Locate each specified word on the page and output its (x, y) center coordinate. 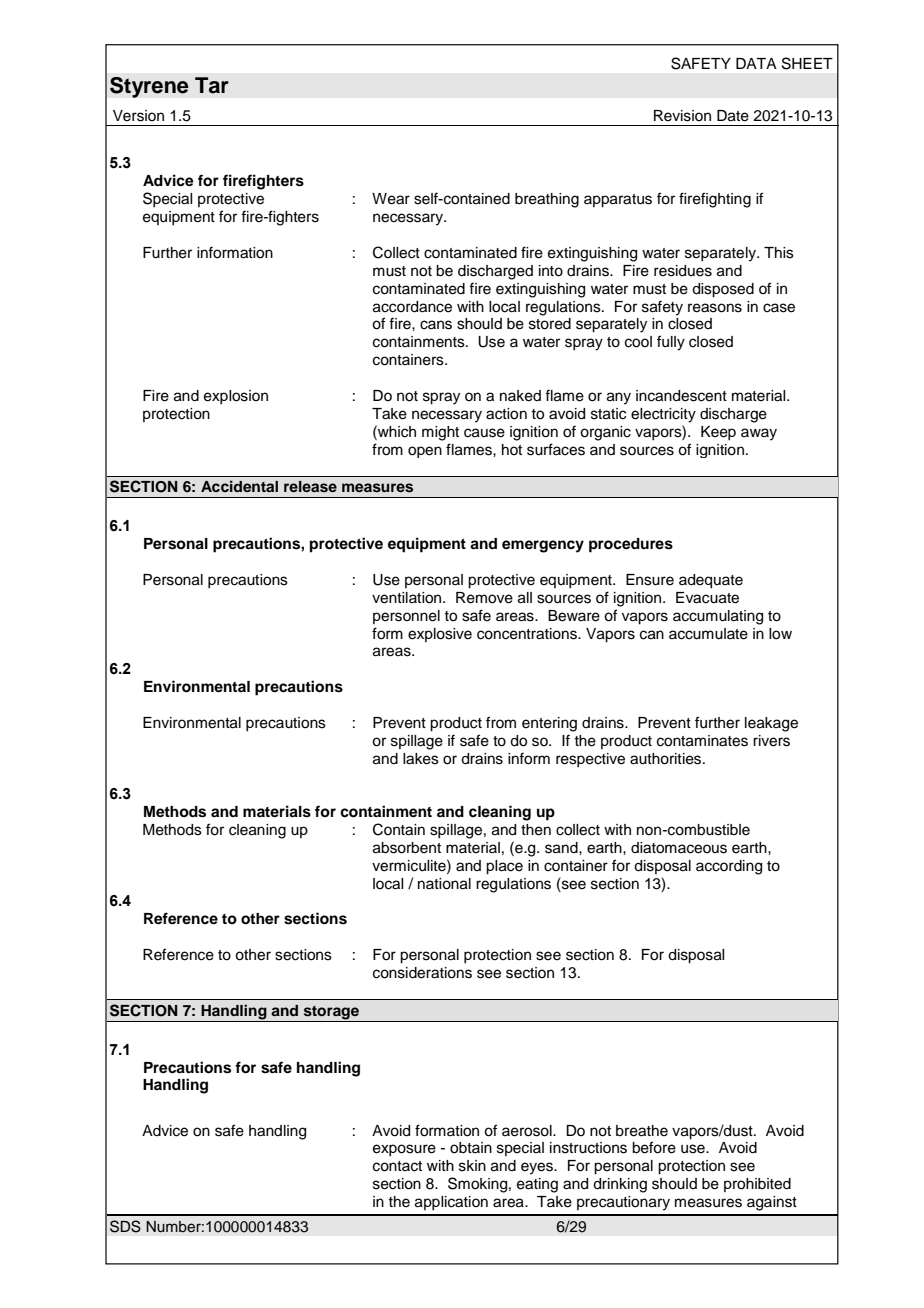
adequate (711, 581)
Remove (484, 598)
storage (331, 1014)
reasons (715, 308)
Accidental (239, 486)
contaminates (702, 741)
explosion (236, 397)
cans (436, 325)
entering (549, 724)
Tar (212, 85)
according (729, 867)
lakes (421, 759)
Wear (391, 199)
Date (733, 116)
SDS (125, 1226)
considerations (422, 973)
